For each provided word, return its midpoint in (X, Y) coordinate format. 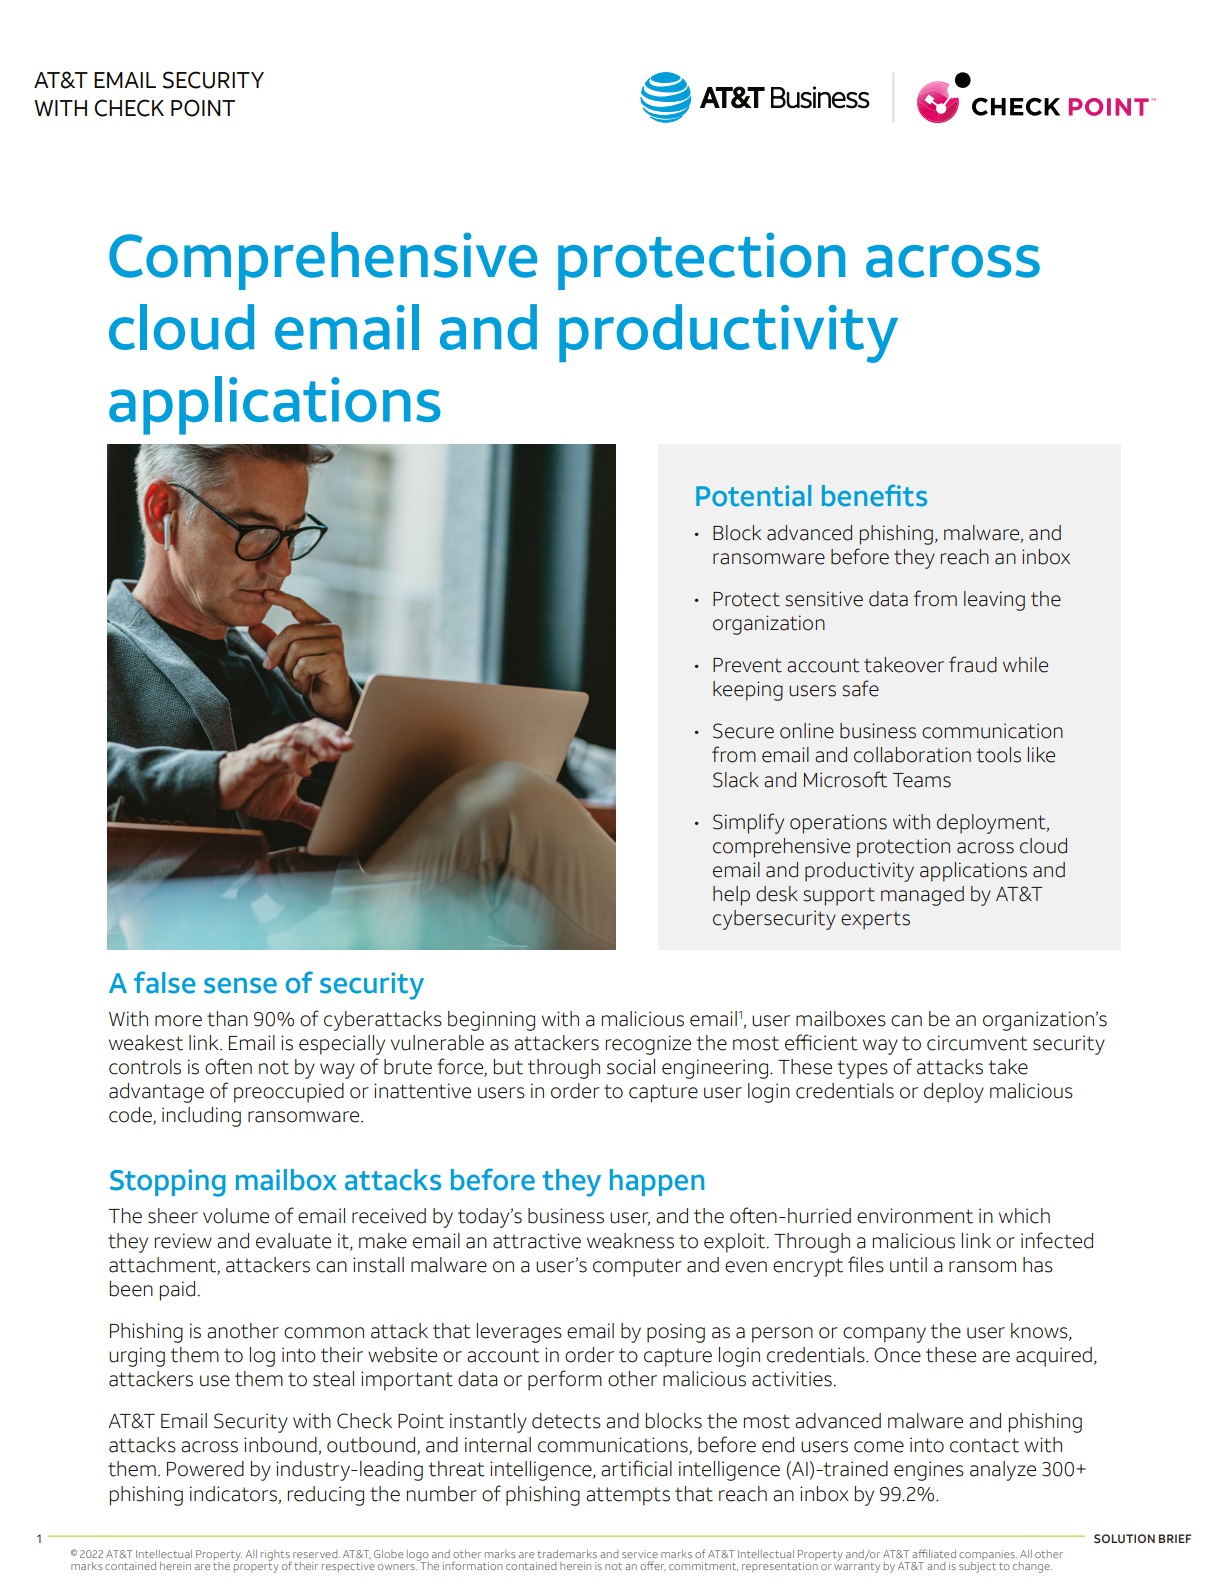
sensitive (824, 599)
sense (240, 985)
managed (922, 896)
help (731, 896)
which (1024, 1216)
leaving (994, 601)
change (1032, 1567)
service (640, 1554)
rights (276, 1556)
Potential (753, 496)
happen (657, 1182)
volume (236, 1216)
